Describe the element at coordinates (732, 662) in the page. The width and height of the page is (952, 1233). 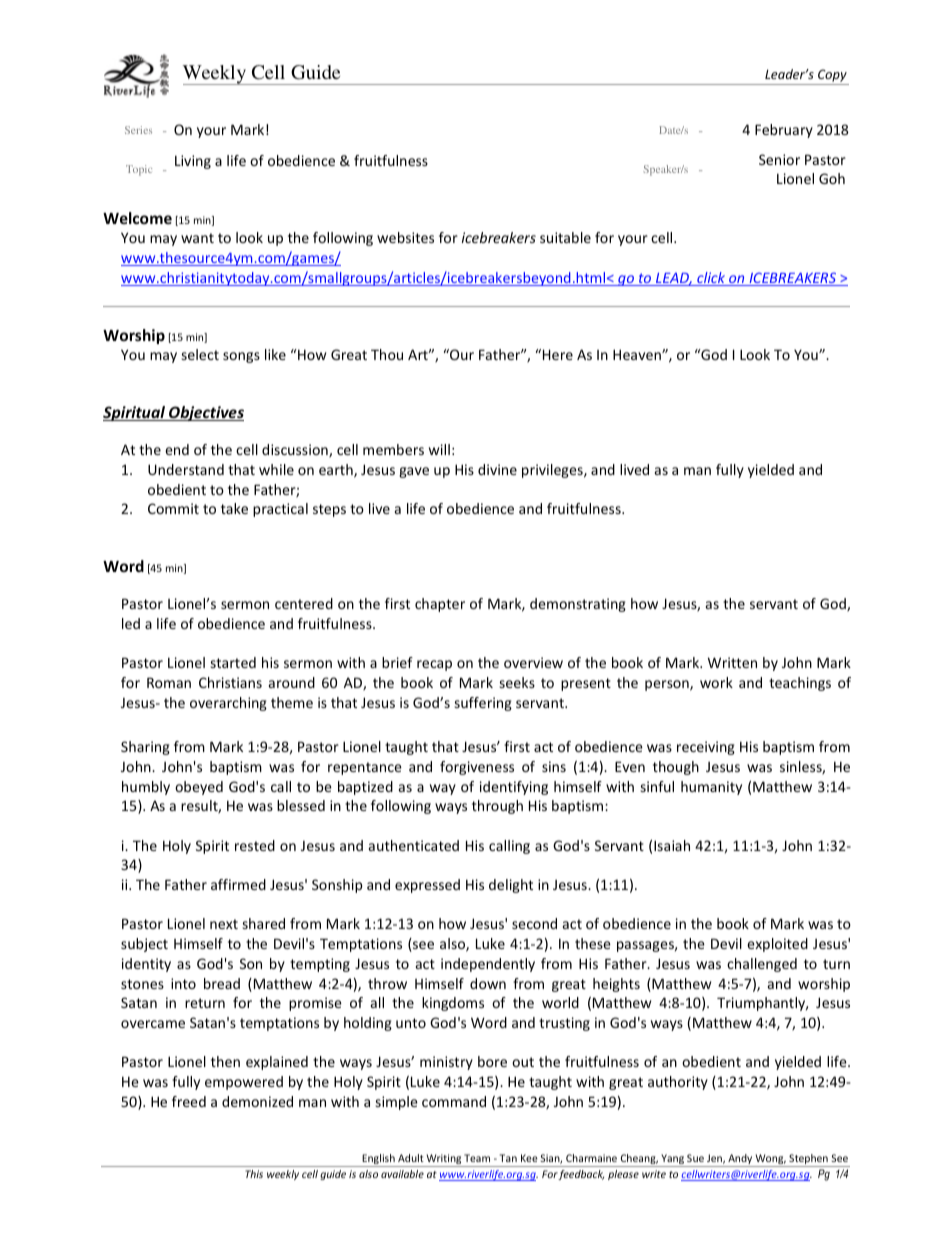
I see `Written` at that location.
